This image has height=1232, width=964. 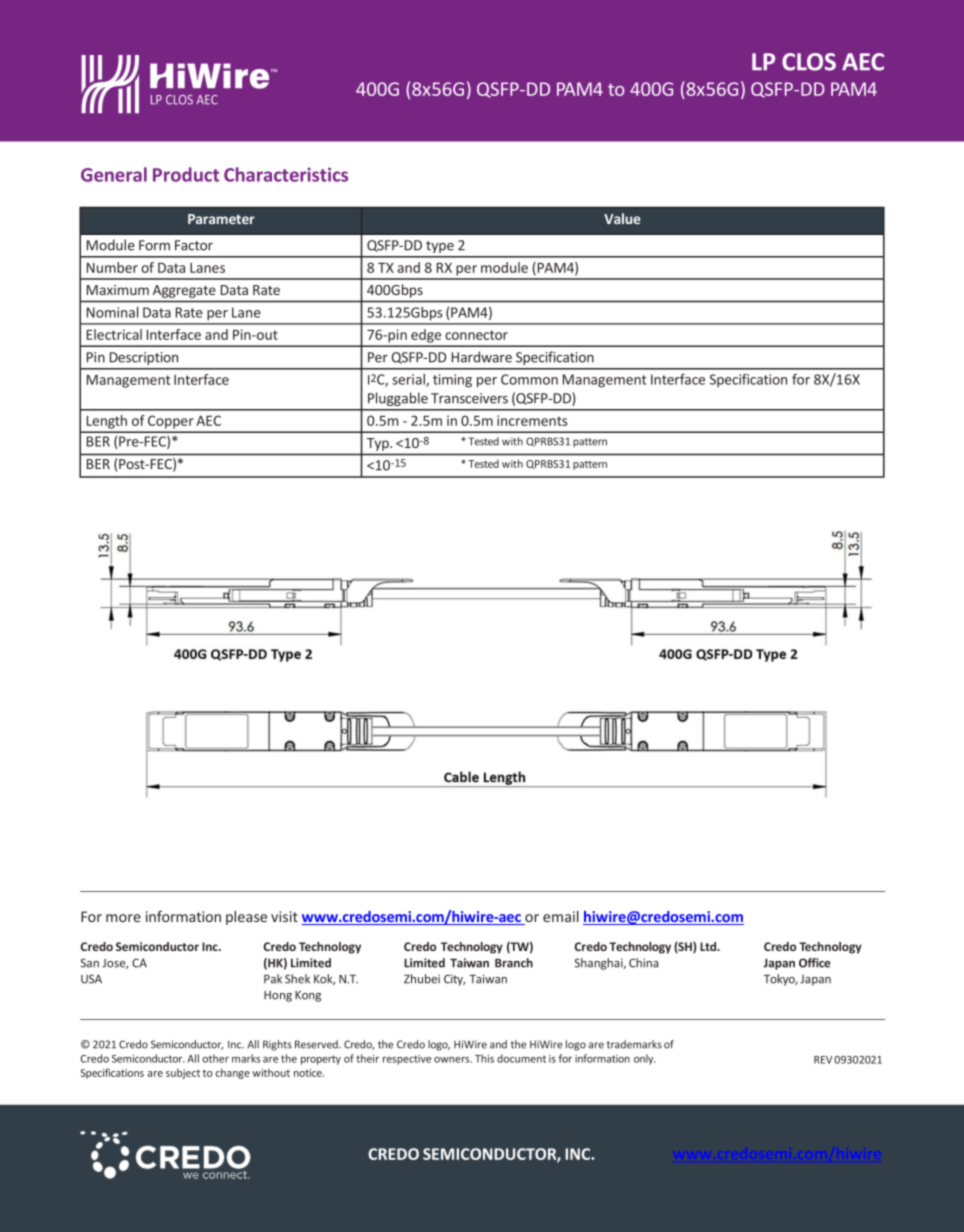 I want to click on timing, so click(x=452, y=381).
